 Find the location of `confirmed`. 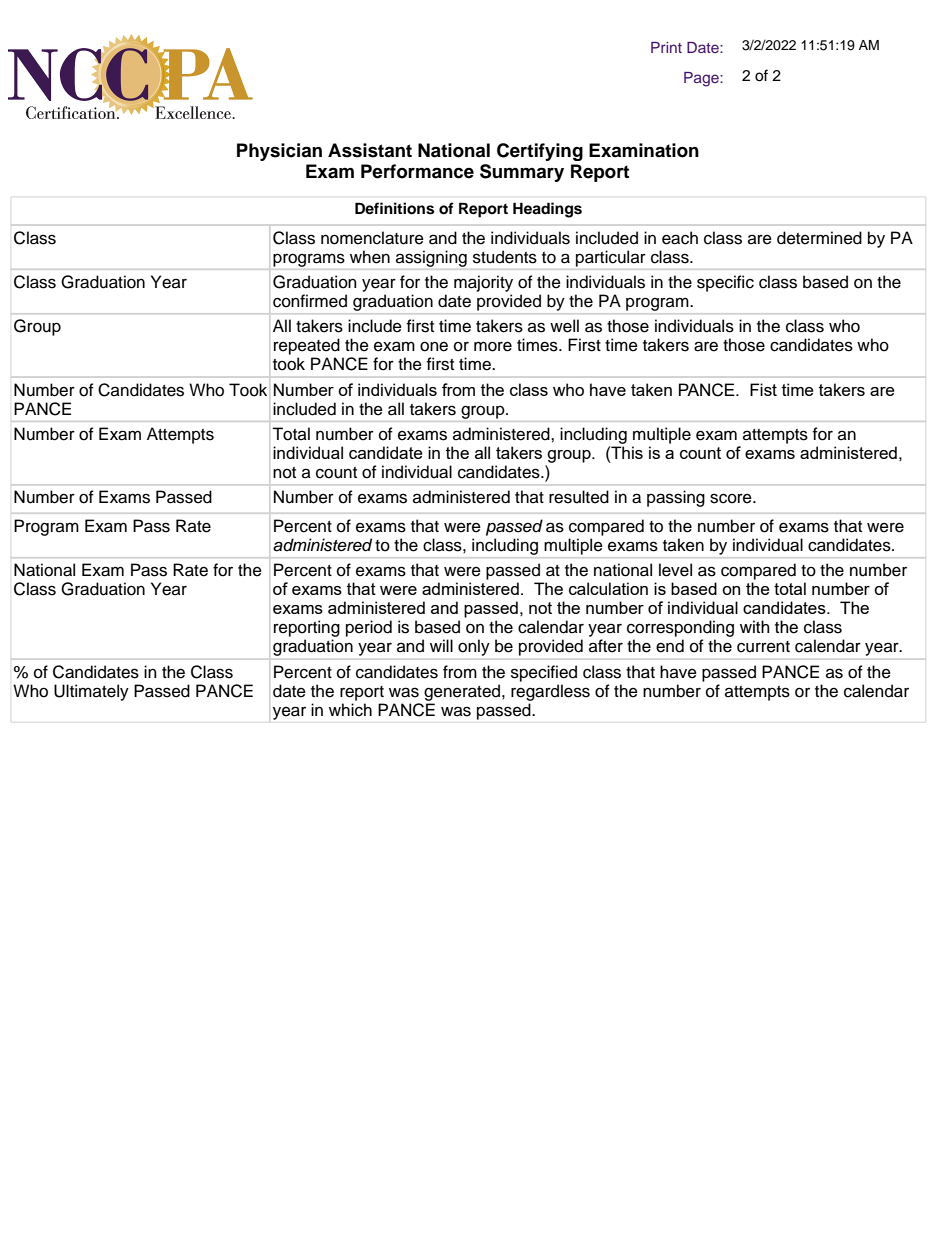

confirmed is located at coordinates (310, 301).
